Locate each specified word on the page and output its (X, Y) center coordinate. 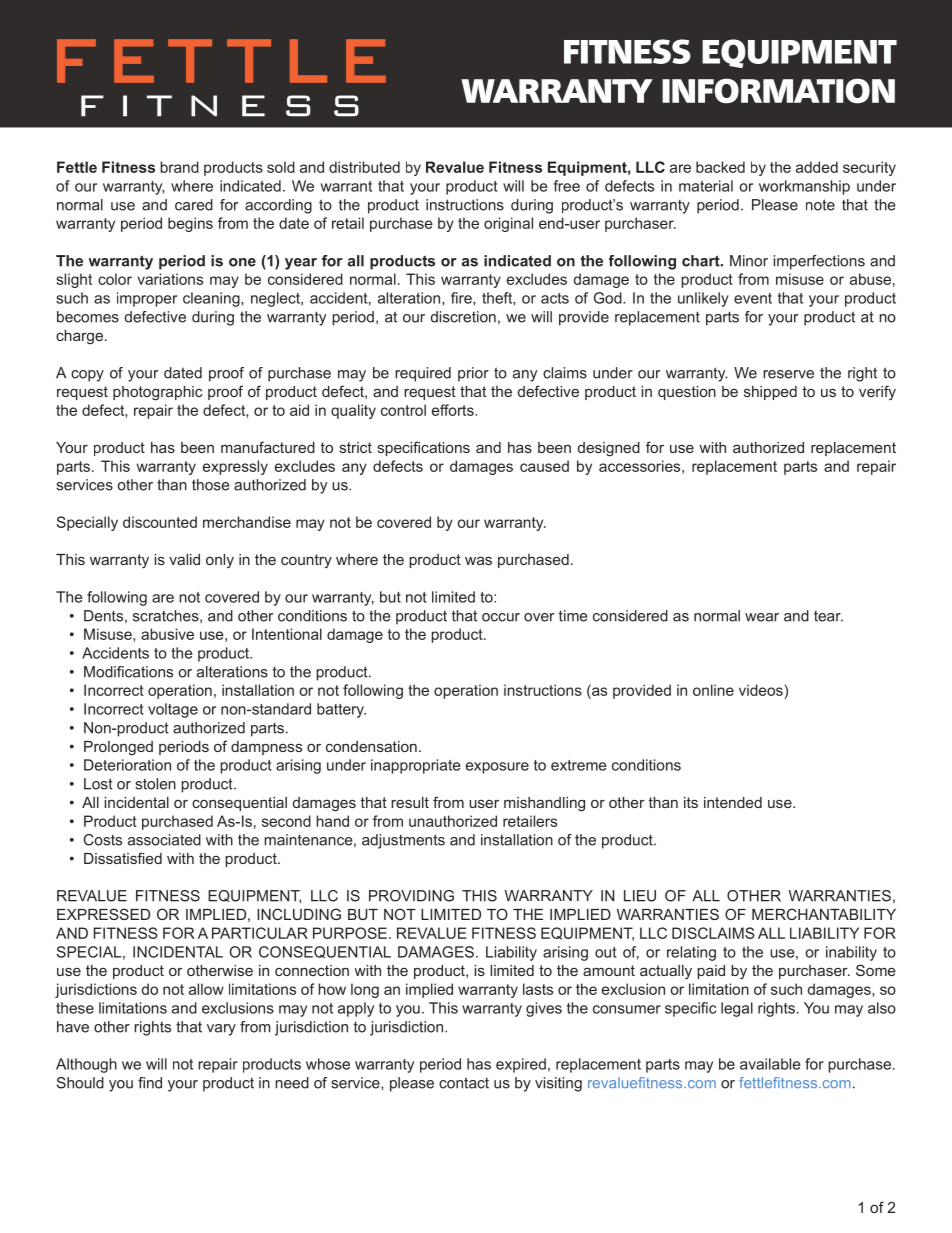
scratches (167, 616)
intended (733, 802)
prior (473, 374)
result (410, 802)
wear (762, 617)
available (770, 1064)
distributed (364, 167)
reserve (788, 374)
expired (521, 1065)
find (150, 1083)
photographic (157, 393)
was (478, 560)
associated (164, 840)
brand (179, 167)
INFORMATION (778, 91)
